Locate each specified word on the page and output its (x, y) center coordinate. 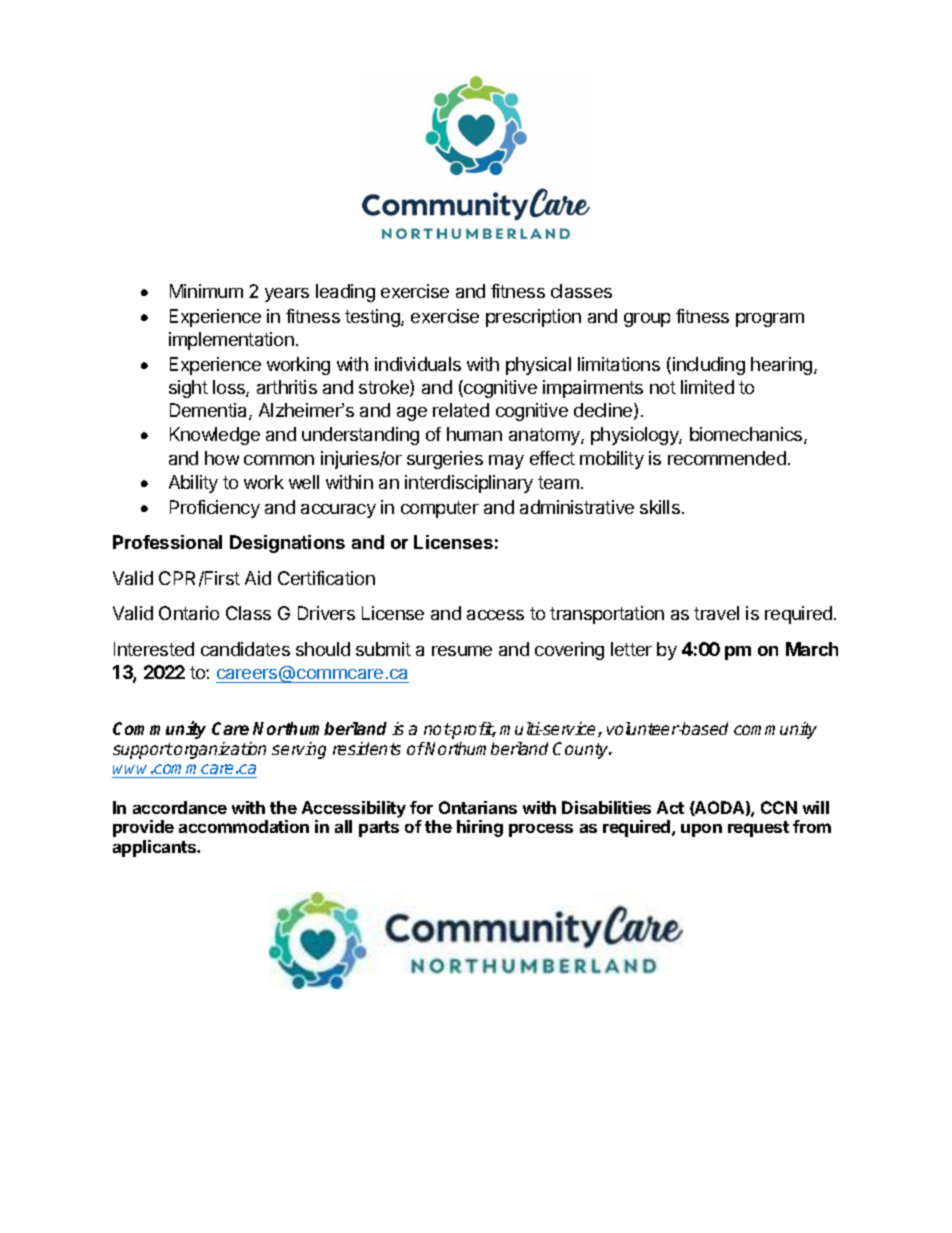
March (812, 649)
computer (440, 509)
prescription (533, 318)
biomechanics (747, 435)
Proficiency (215, 509)
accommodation (244, 826)
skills (660, 507)
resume (462, 651)
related (461, 410)
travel (716, 613)
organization (220, 750)
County (582, 750)
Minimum (206, 291)
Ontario (189, 613)
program (770, 320)
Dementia (210, 411)
